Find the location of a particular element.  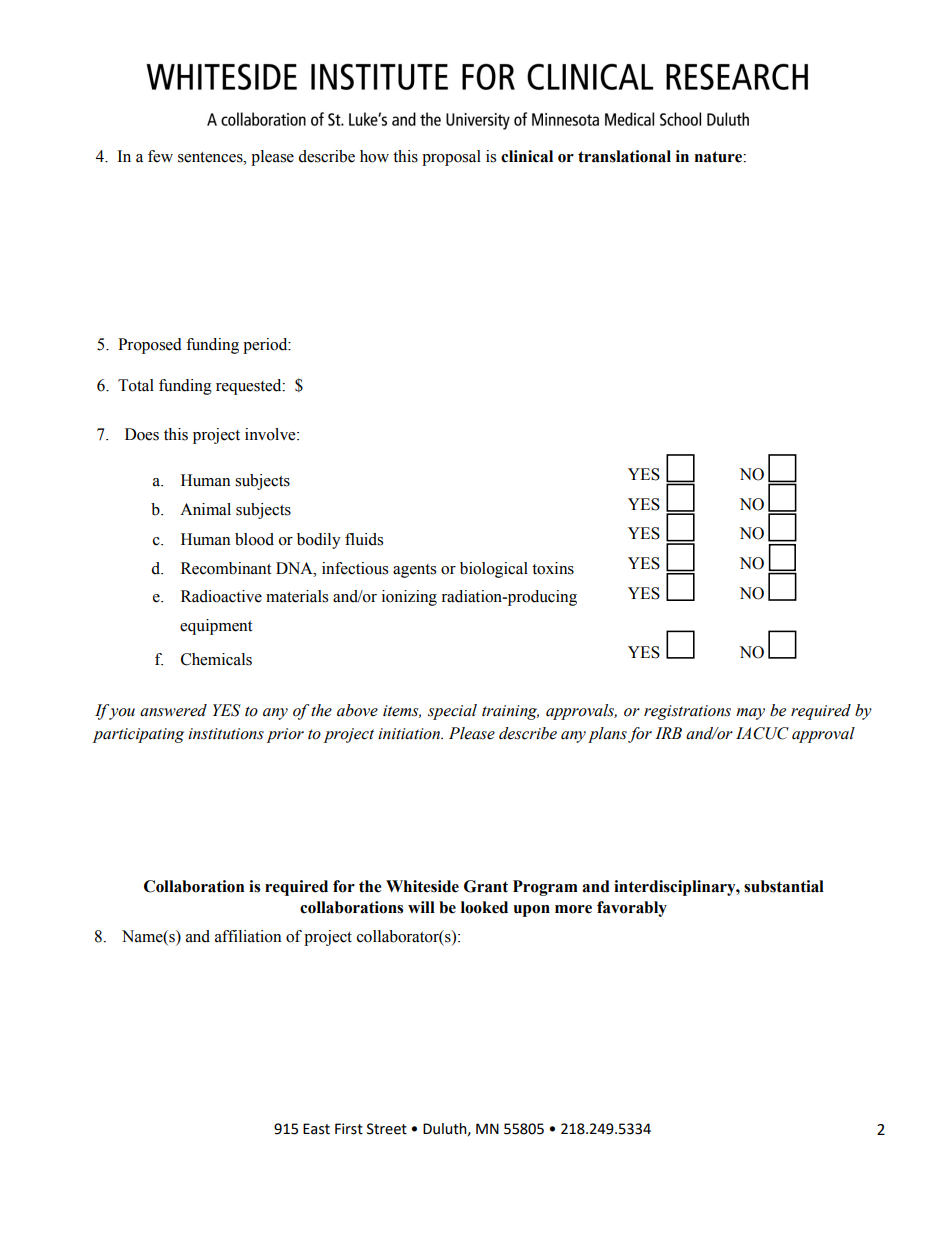

translational is located at coordinates (624, 156).
